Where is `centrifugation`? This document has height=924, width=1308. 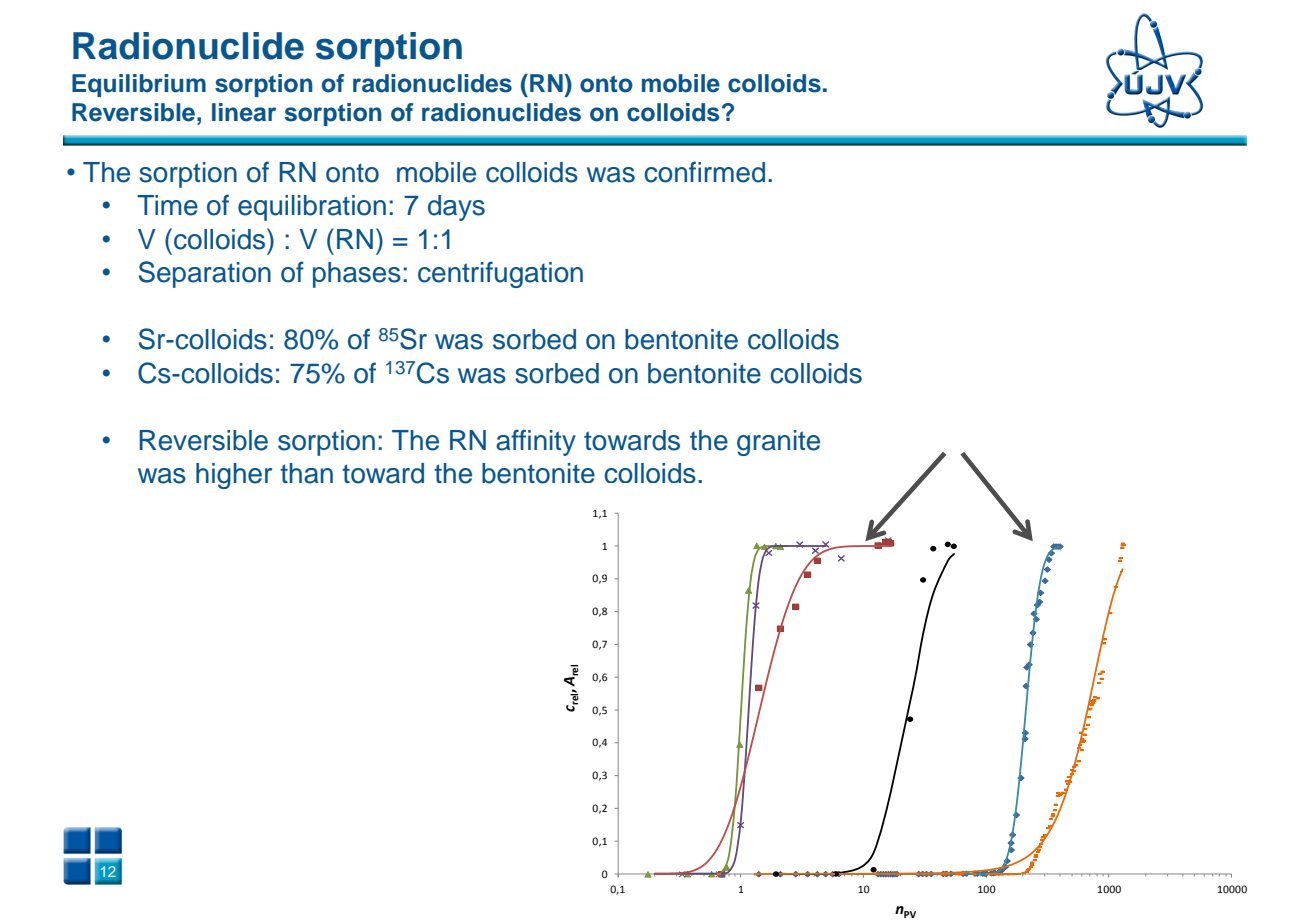 centrifugation is located at coordinates (500, 274).
